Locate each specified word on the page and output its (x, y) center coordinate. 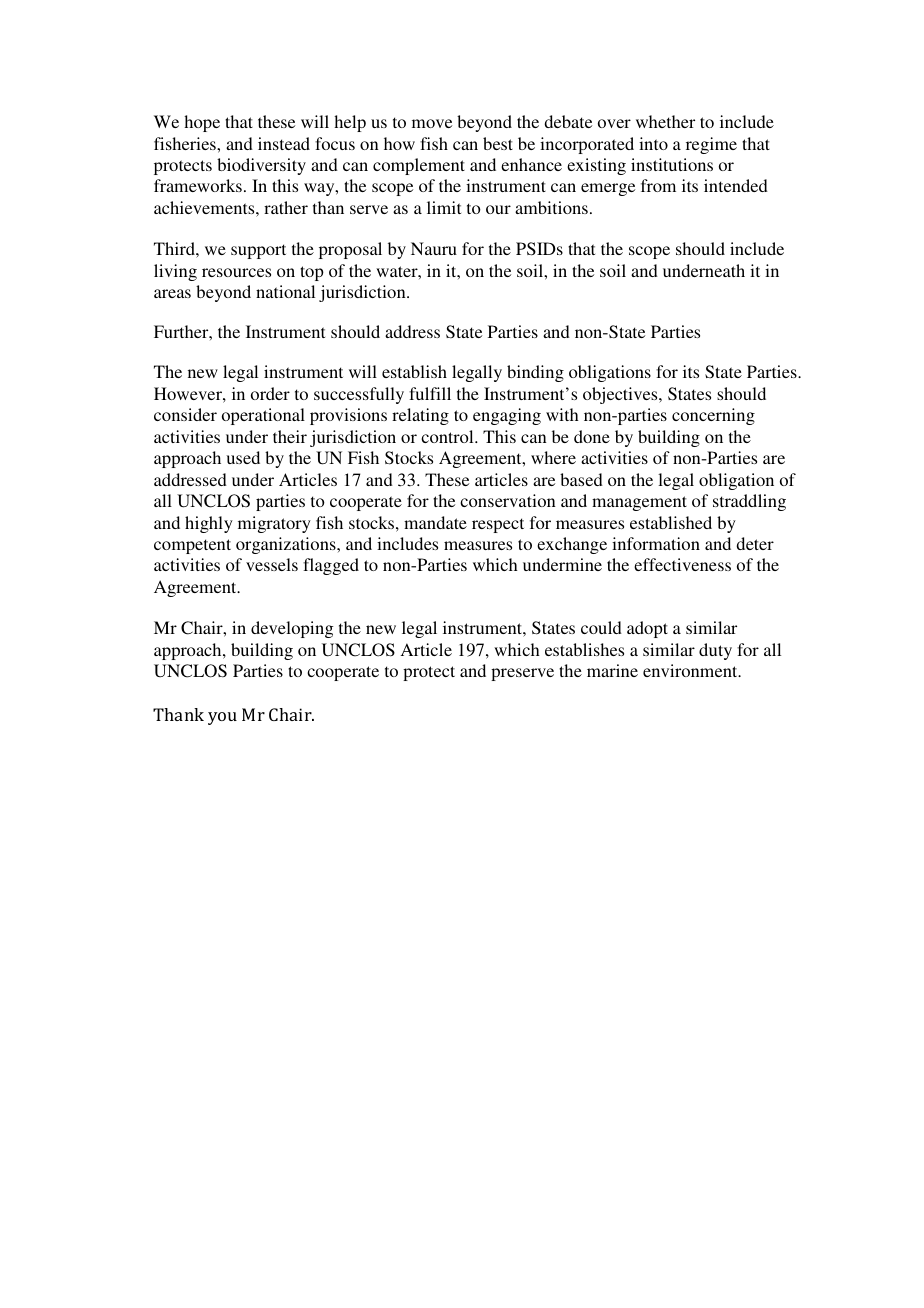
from (658, 185)
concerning (713, 416)
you (222, 718)
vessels (272, 564)
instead (284, 143)
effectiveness (682, 564)
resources (236, 272)
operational (263, 416)
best (498, 143)
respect (498, 525)
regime (711, 145)
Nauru (434, 248)
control (448, 436)
